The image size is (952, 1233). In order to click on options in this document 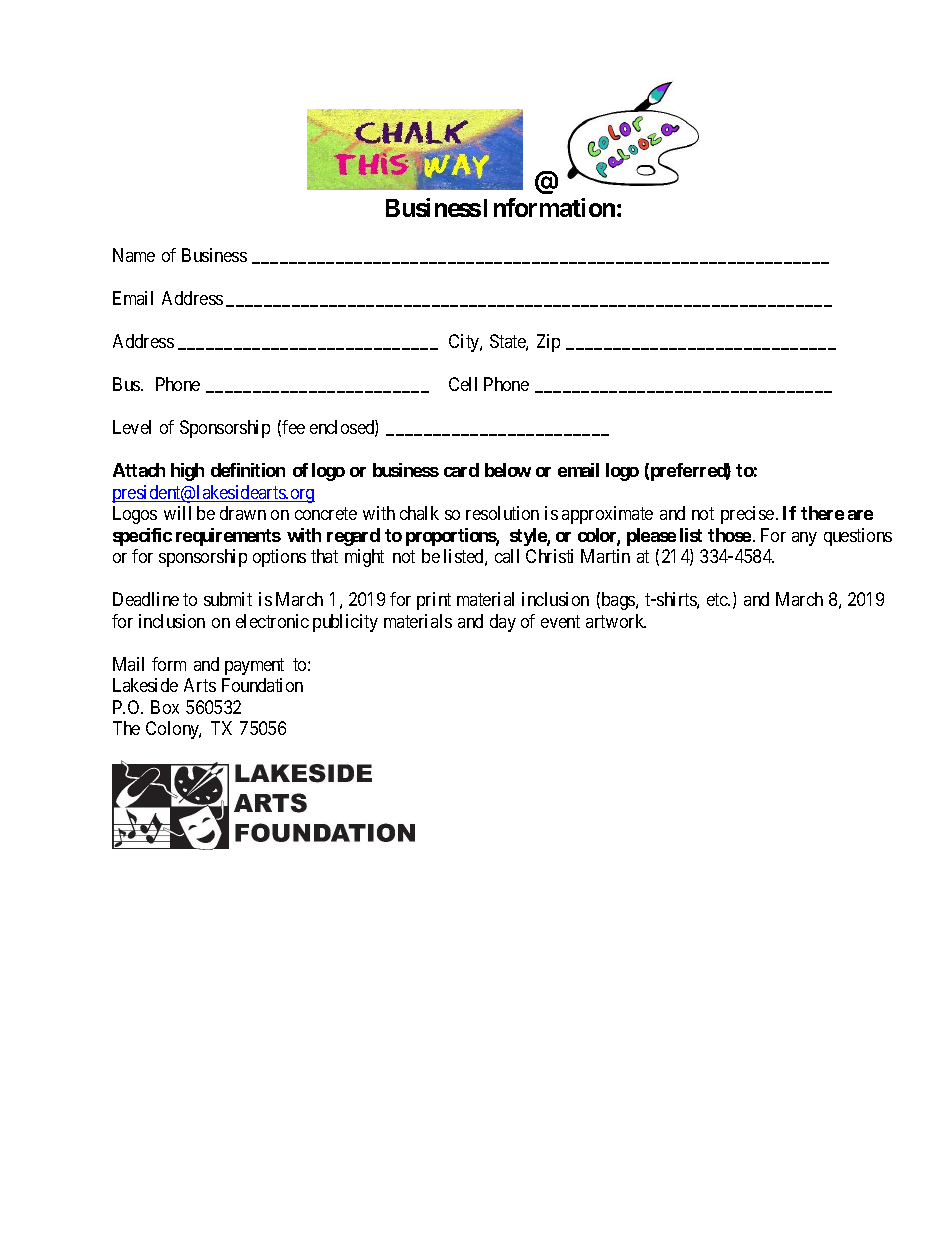, I will do `click(279, 558)`.
